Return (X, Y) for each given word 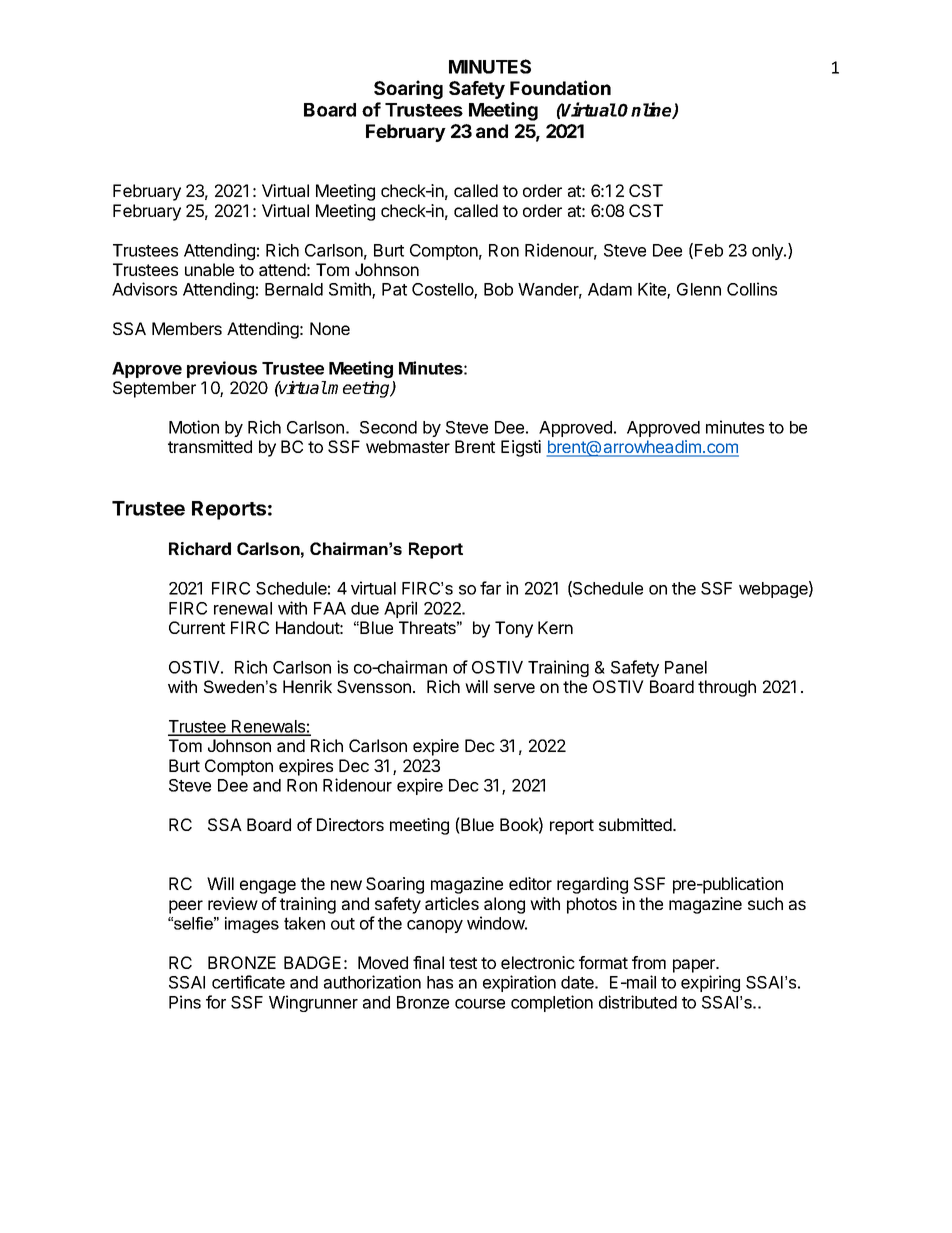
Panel (686, 667)
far (490, 588)
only (768, 252)
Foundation (560, 87)
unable (209, 269)
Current (197, 627)
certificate (248, 982)
